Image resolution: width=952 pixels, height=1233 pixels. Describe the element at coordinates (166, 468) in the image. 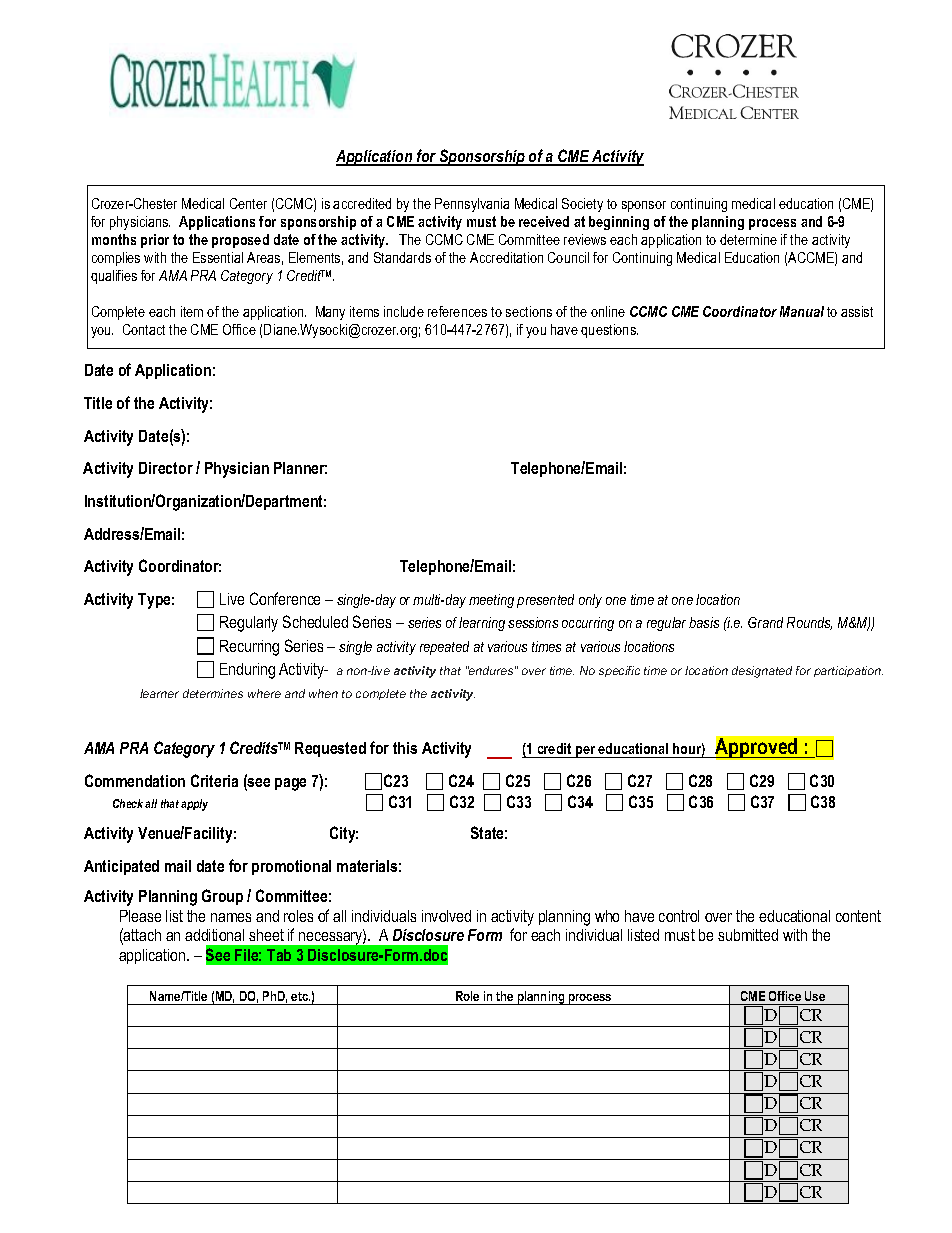

I see `Director` at that location.
